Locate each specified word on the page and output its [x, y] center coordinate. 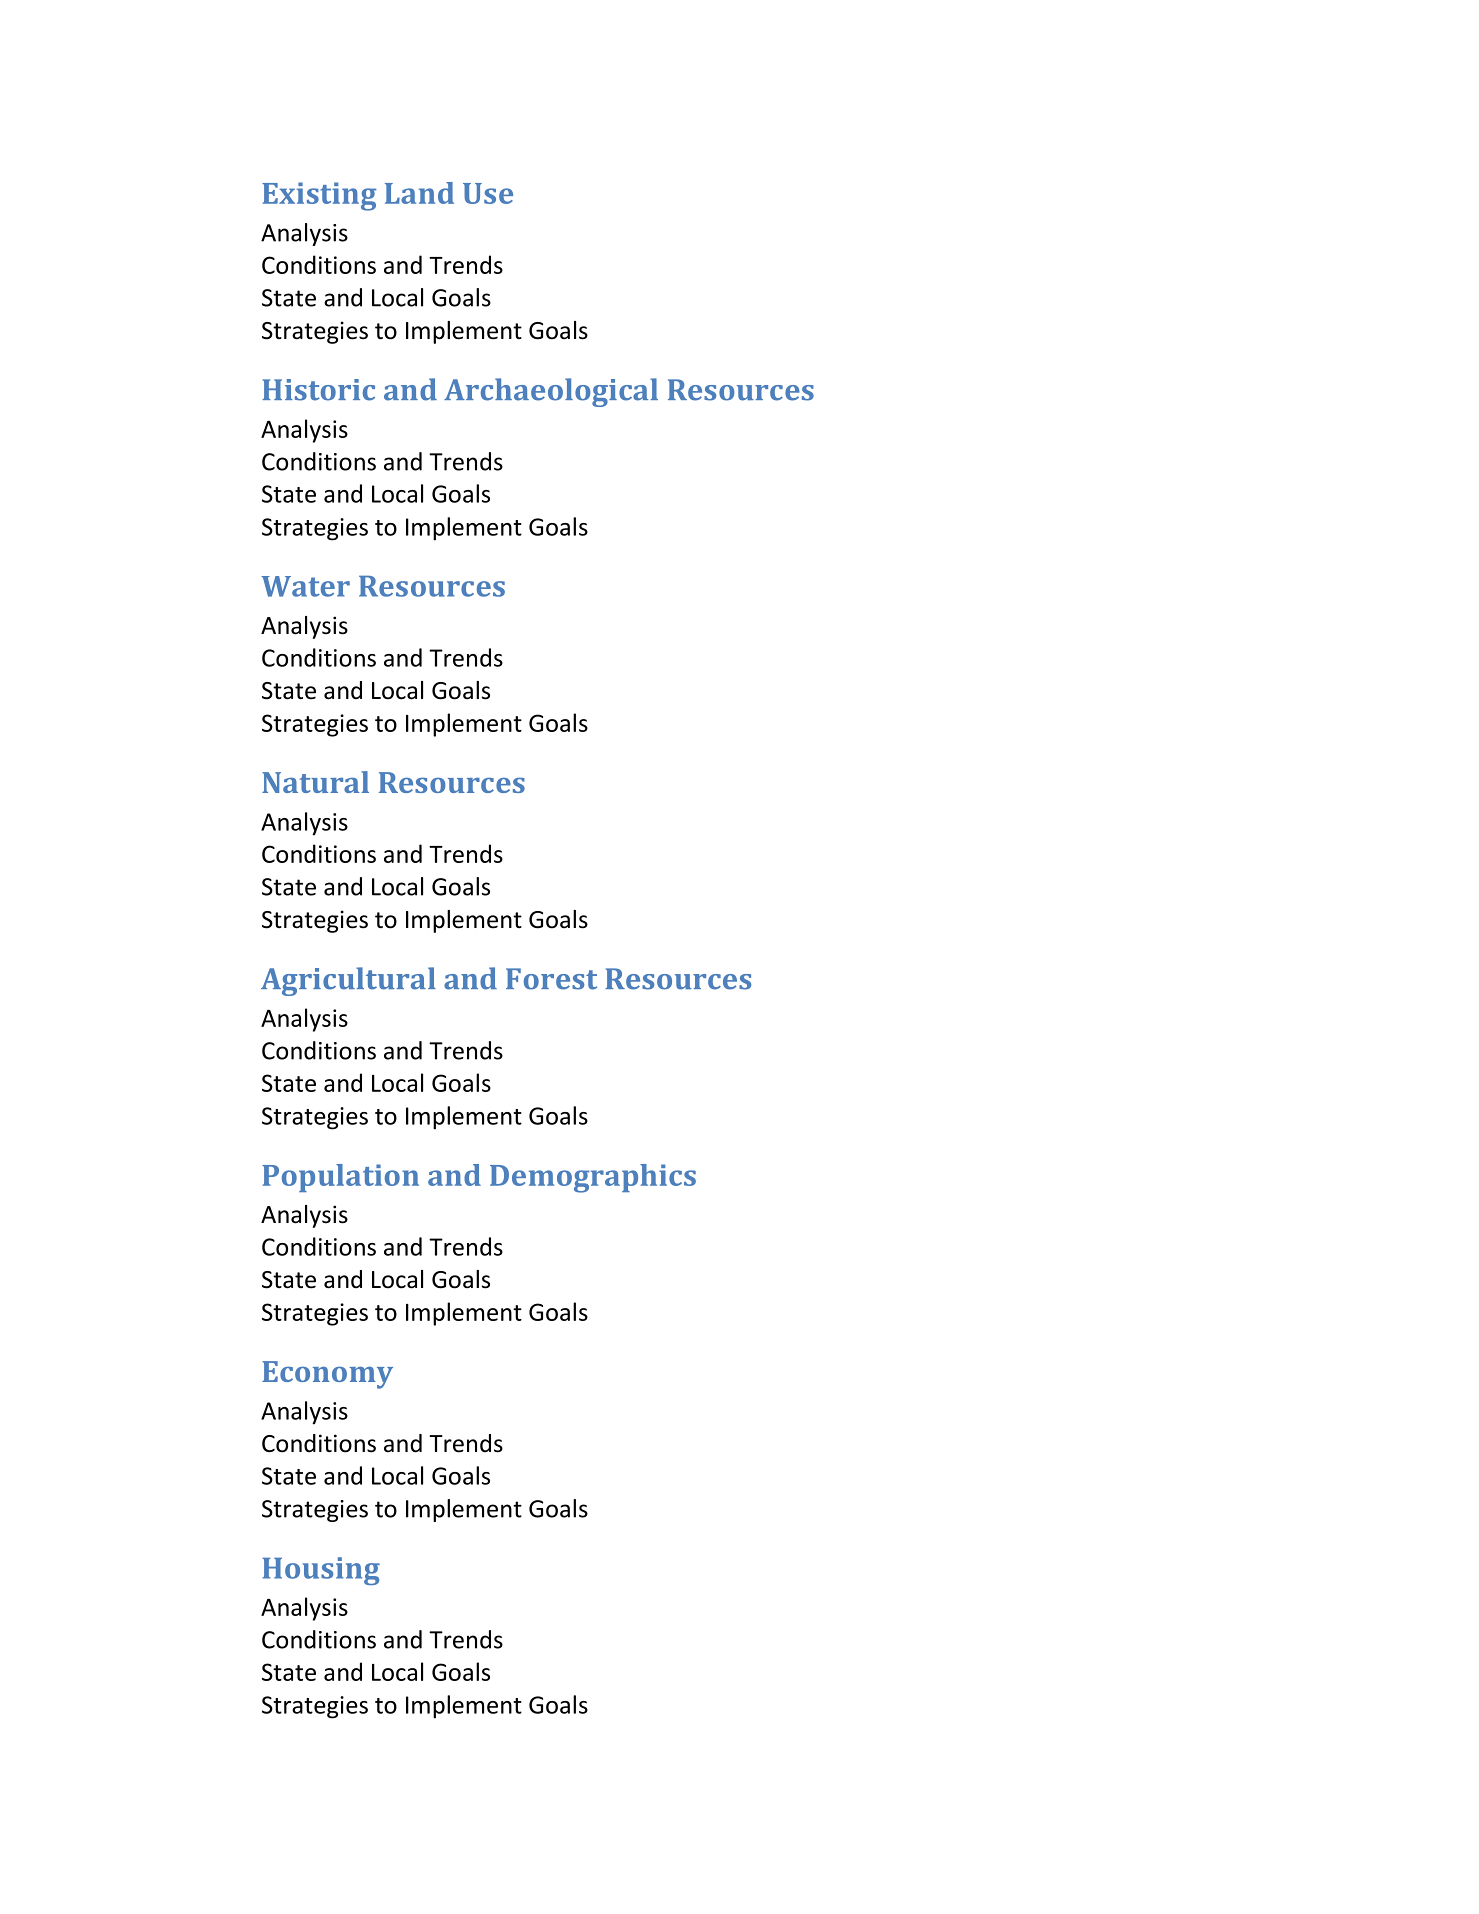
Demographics [593, 1178]
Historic [318, 390]
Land [419, 193]
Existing [319, 196]
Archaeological [551, 392]
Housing [321, 1571]
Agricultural [348, 981]
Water [305, 586]
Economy [327, 1375]
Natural [315, 782]
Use [488, 193]
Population [340, 1178]
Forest [551, 979]
